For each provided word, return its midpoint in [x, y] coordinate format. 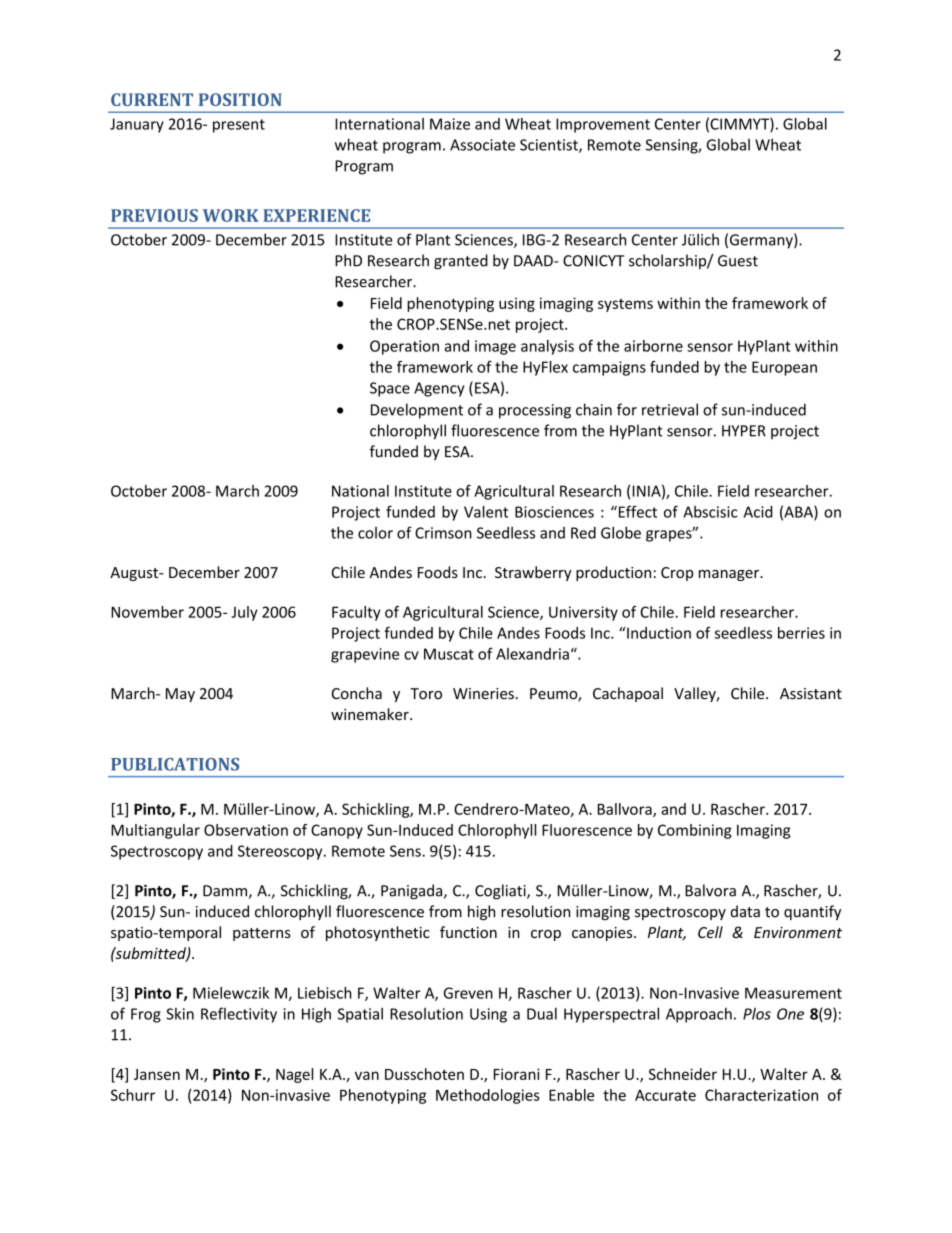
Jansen [157, 1074]
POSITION [240, 99]
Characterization [761, 1095]
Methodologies [488, 1096]
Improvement [603, 125]
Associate [482, 145]
